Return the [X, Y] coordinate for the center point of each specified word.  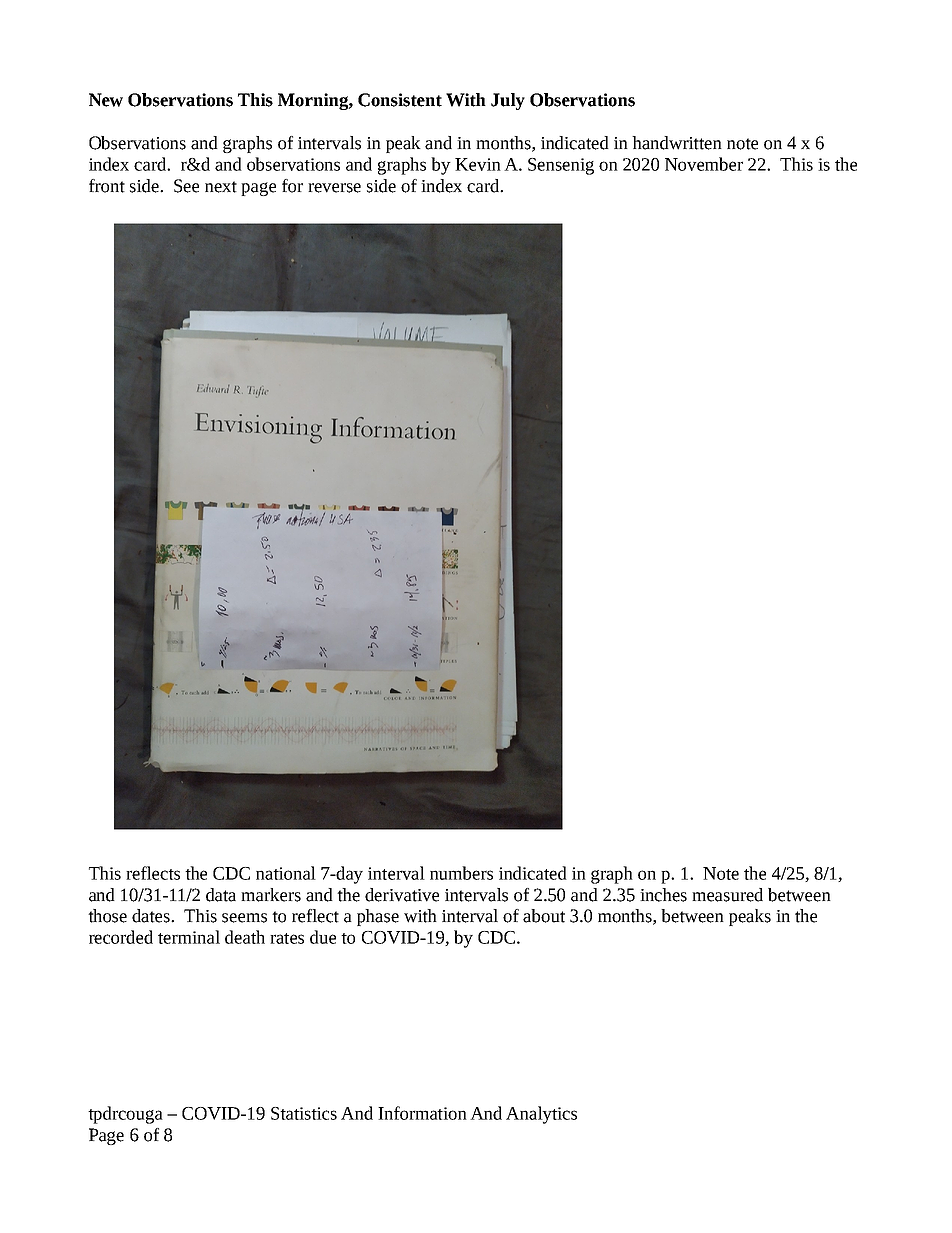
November [704, 164]
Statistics [304, 1113]
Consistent [400, 100]
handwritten [677, 143]
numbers [461, 873]
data [221, 895]
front [107, 186]
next [221, 187]
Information [422, 1113]
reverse [334, 188]
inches [663, 895]
